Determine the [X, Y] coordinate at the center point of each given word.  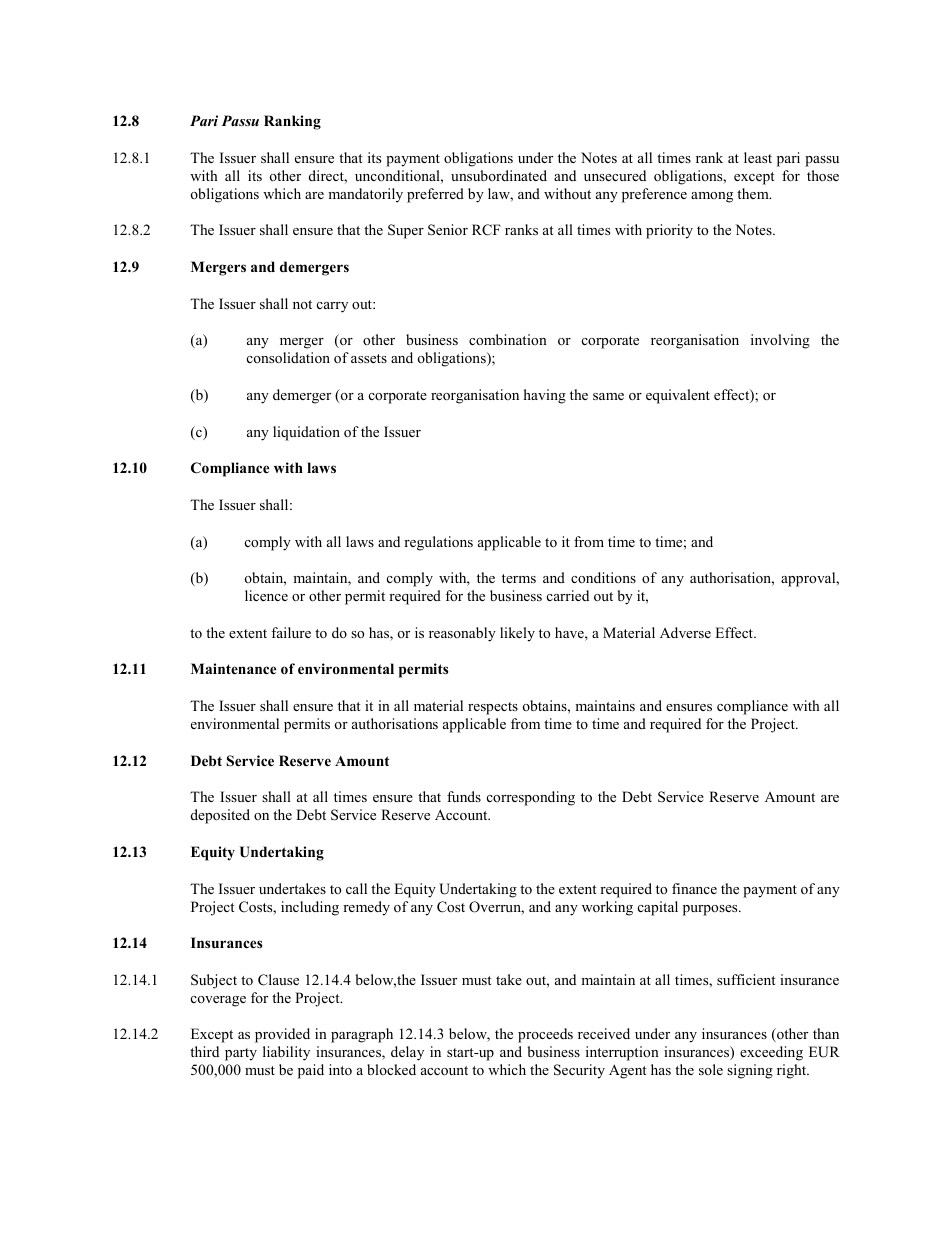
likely [517, 634]
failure [291, 632]
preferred [435, 195]
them [754, 193]
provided [282, 1035]
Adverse [685, 632]
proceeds [545, 1035]
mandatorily [365, 195]
